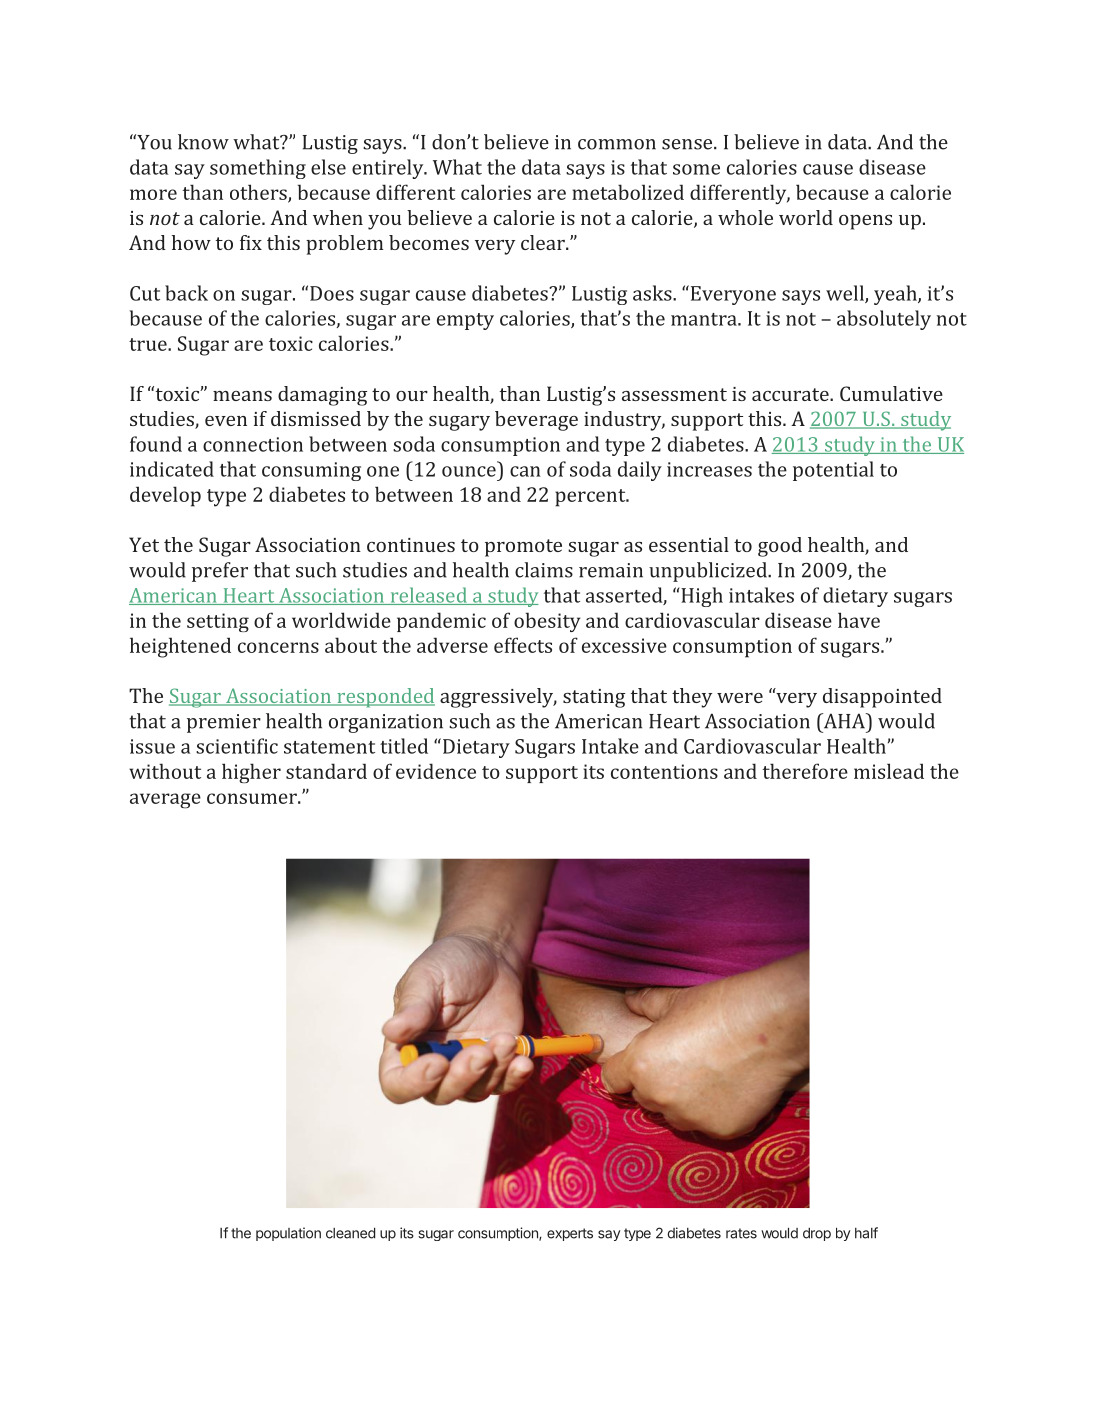 This screenshot has width=1096, height=1418. Describe the element at coordinates (165, 801) in the screenshot. I see `average` at that location.
